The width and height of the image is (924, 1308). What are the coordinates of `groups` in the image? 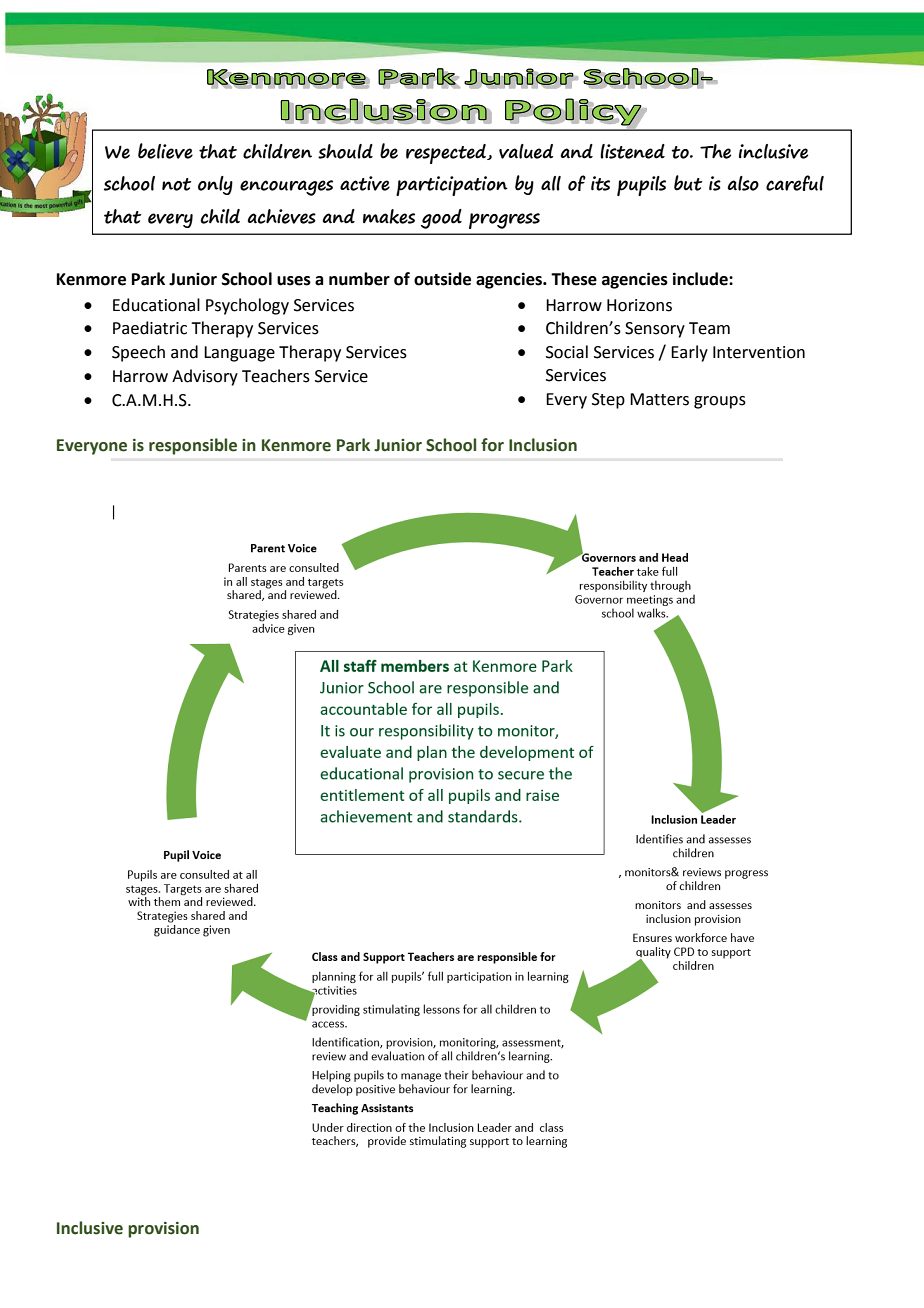 It's located at (720, 402).
